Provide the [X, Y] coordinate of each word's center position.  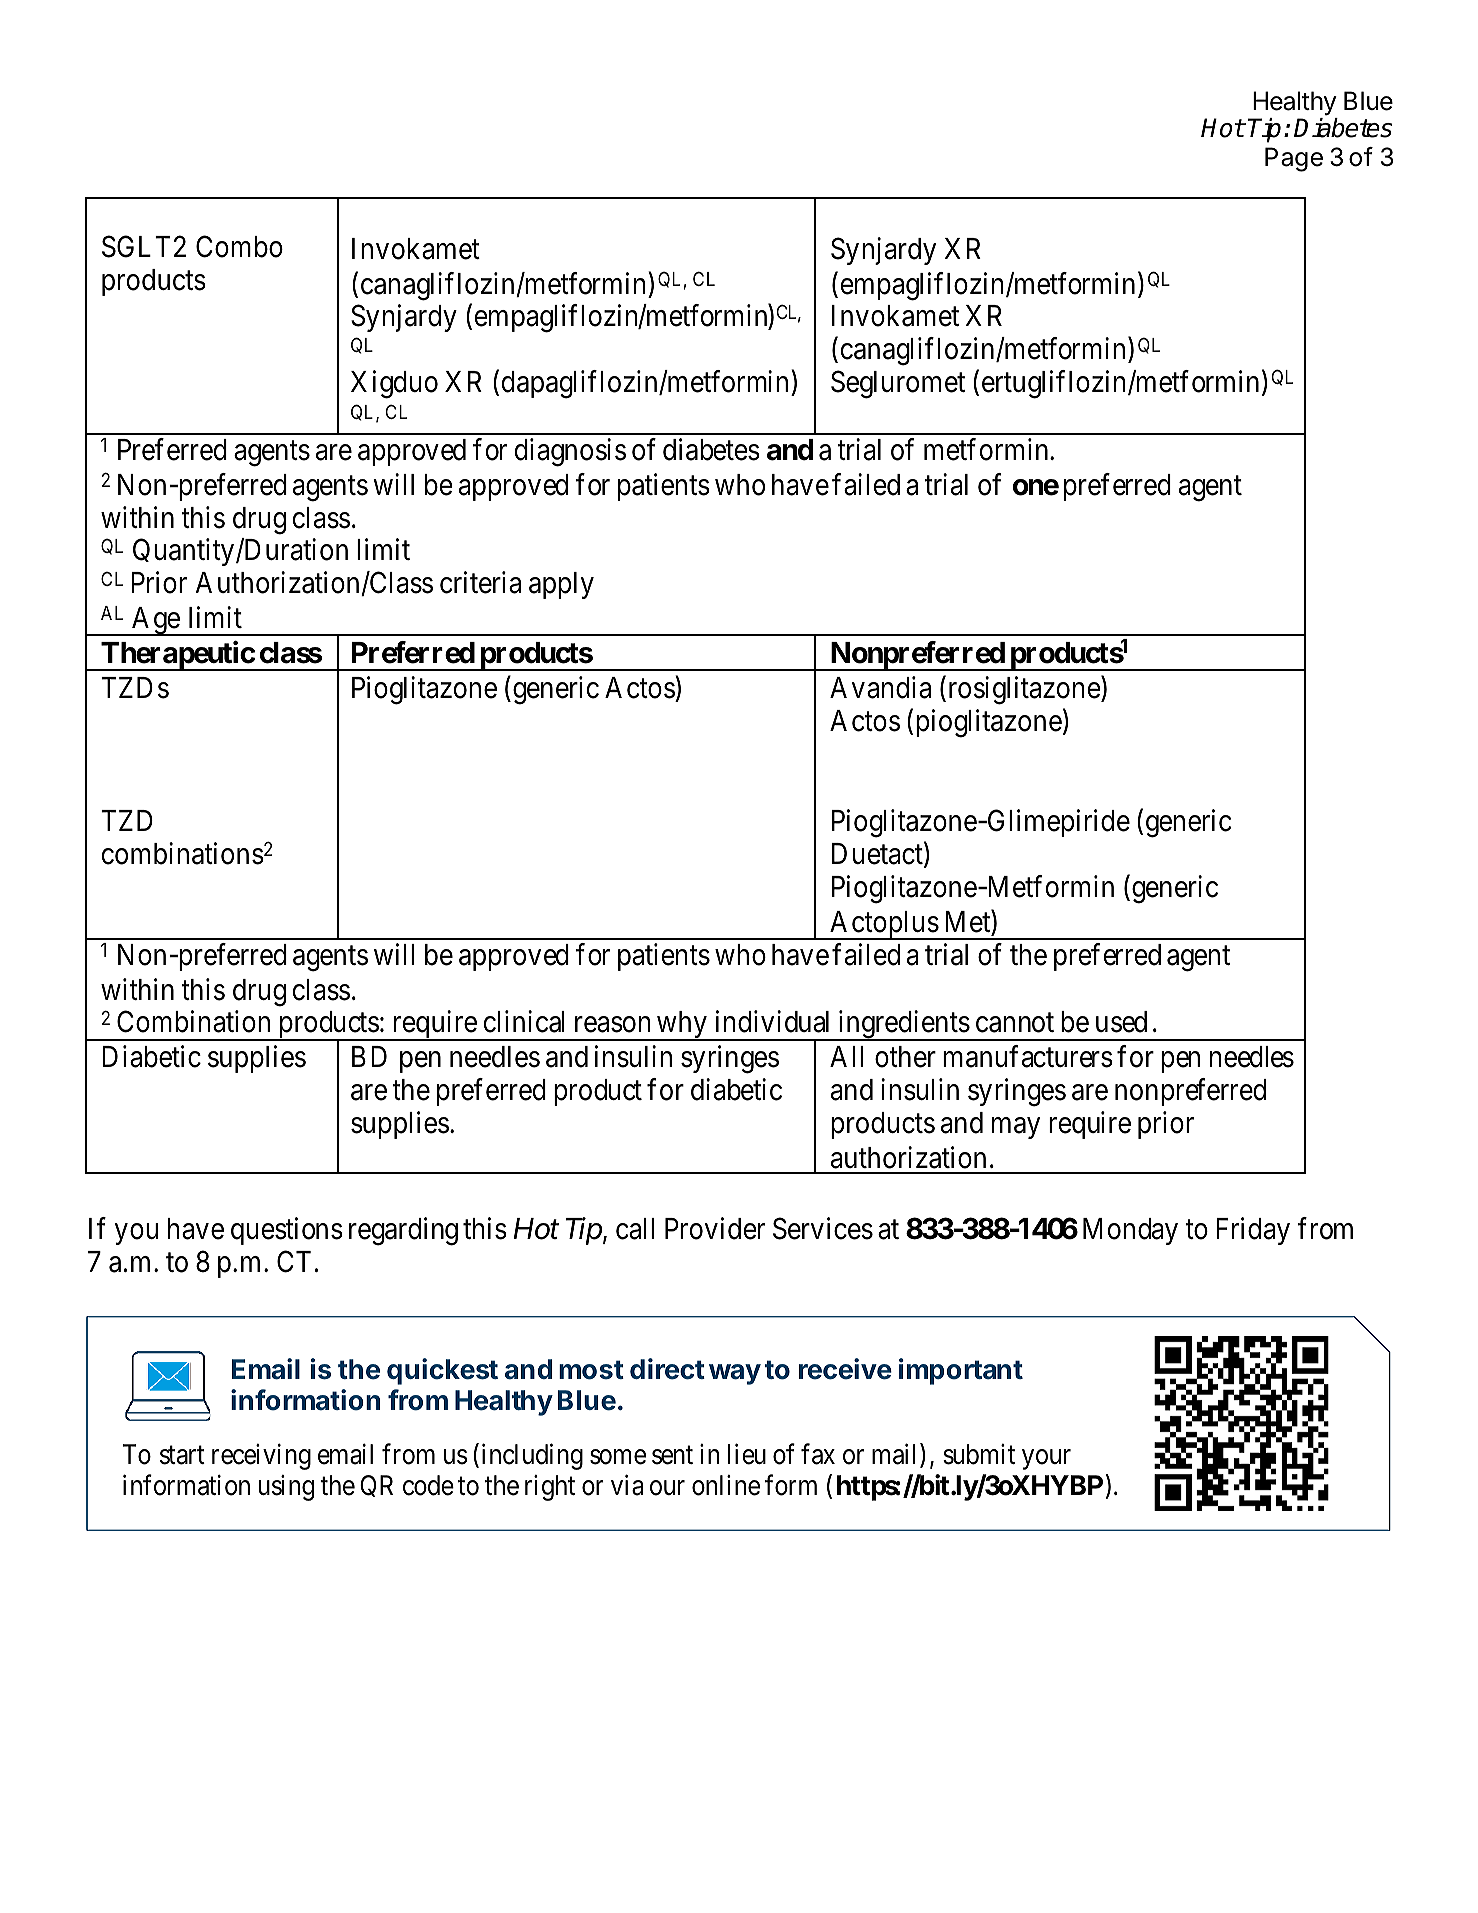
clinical [524, 1022]
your [1046, 1459]
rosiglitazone [1023, 690]
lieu [747, 1454]
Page [1294, 159]
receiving [261, 1456]
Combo [239, 246]
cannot [1015, 1023]
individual [772, 1022]
